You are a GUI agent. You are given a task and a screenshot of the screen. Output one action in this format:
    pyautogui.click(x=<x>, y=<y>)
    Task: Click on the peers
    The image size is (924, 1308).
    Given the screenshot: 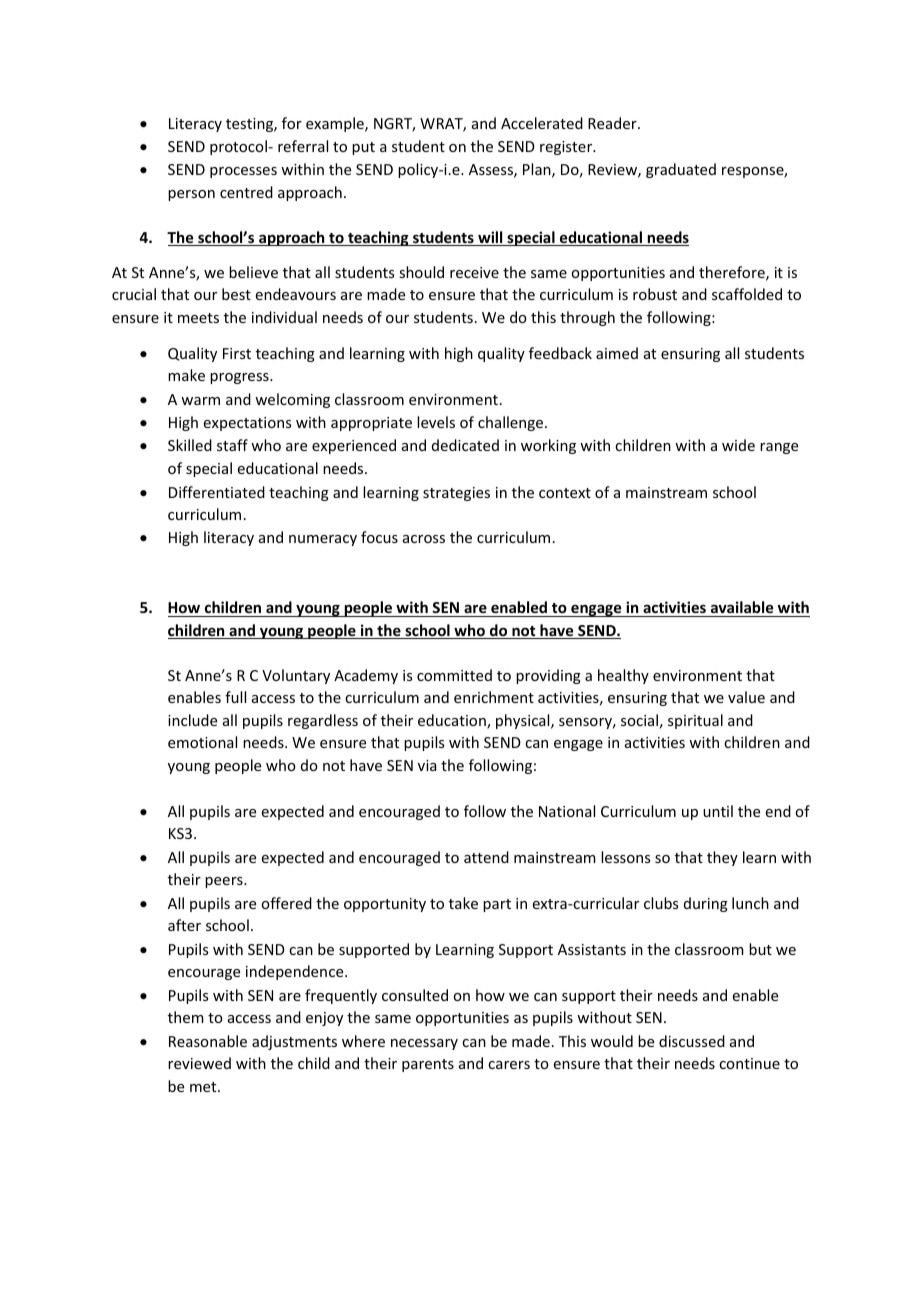 What is the action you would take?
    pyautogui.click(x=225, y=882)
